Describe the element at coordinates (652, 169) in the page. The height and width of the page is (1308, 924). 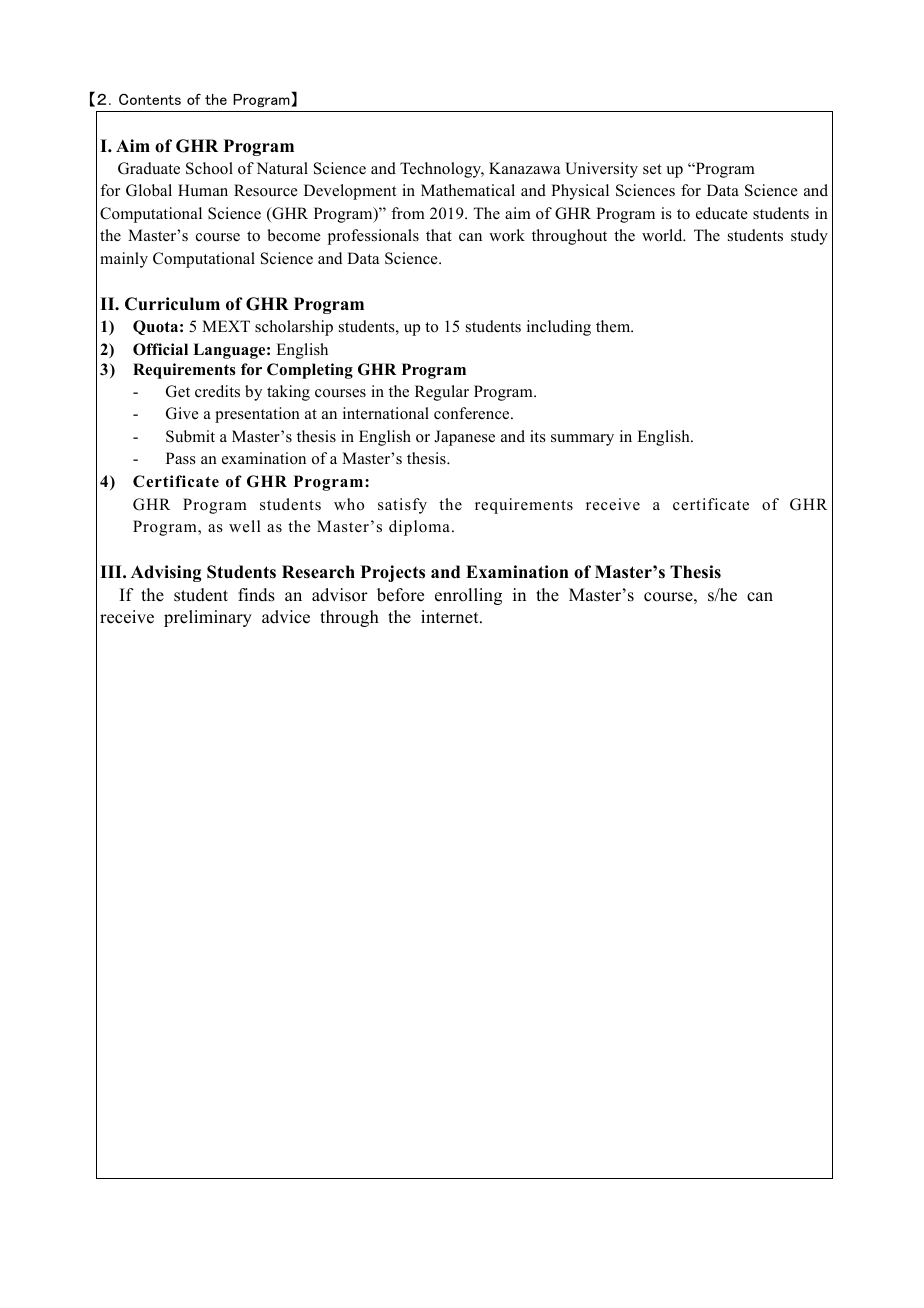
I see `set` at that location.
